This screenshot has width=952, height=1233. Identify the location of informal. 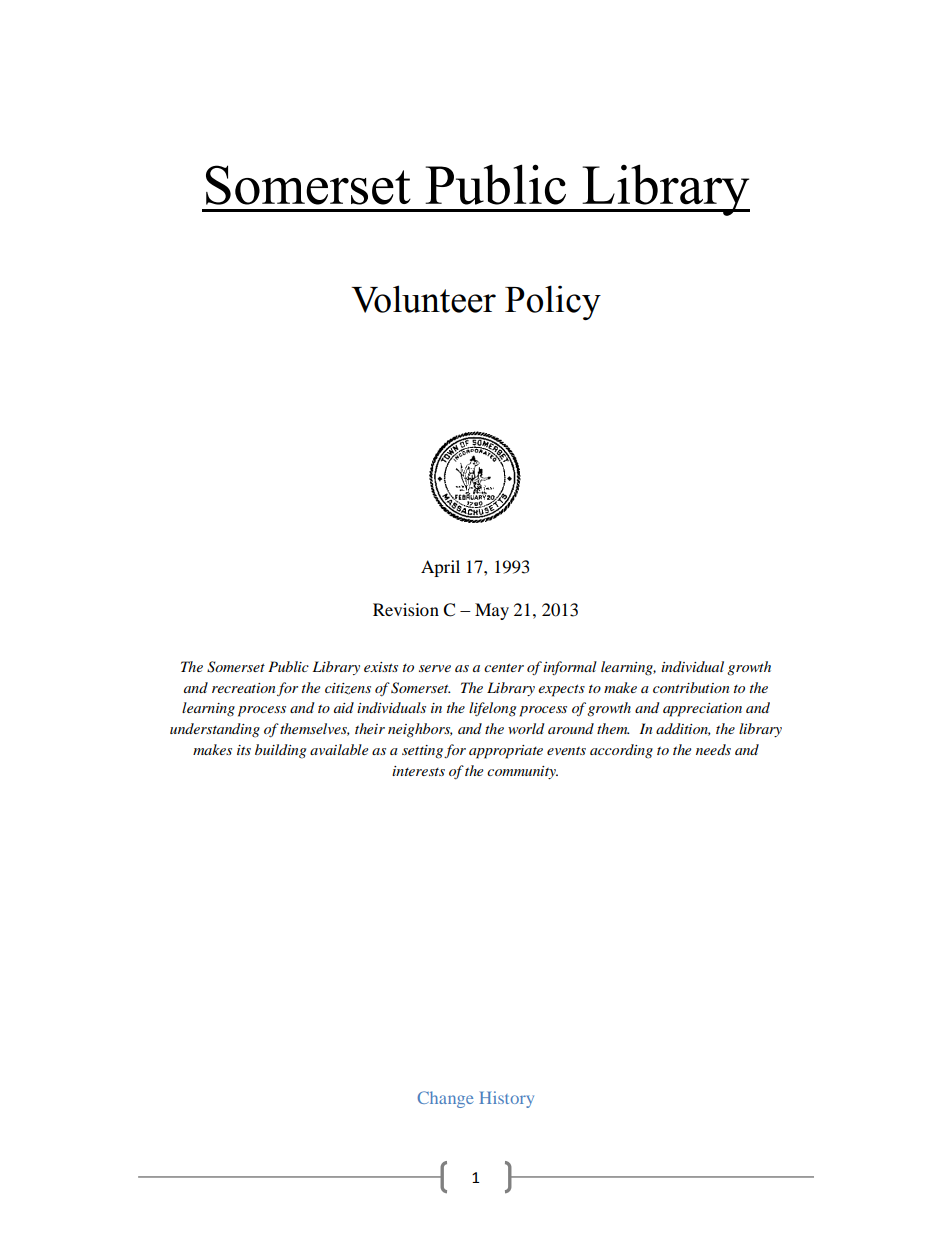
(570, 668).
